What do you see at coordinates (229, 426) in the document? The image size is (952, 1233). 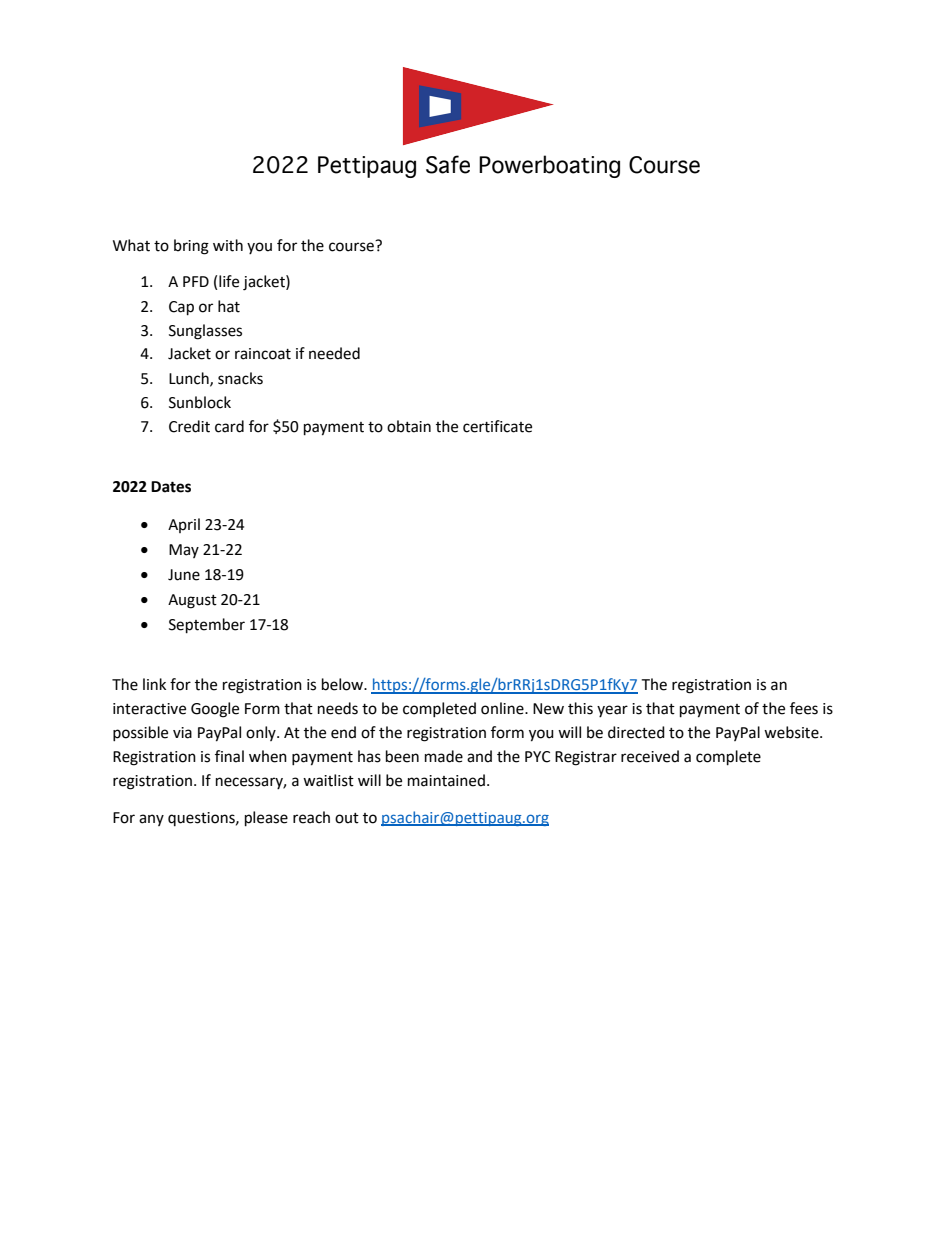 I see `card` at bounding box center [229, 426].
